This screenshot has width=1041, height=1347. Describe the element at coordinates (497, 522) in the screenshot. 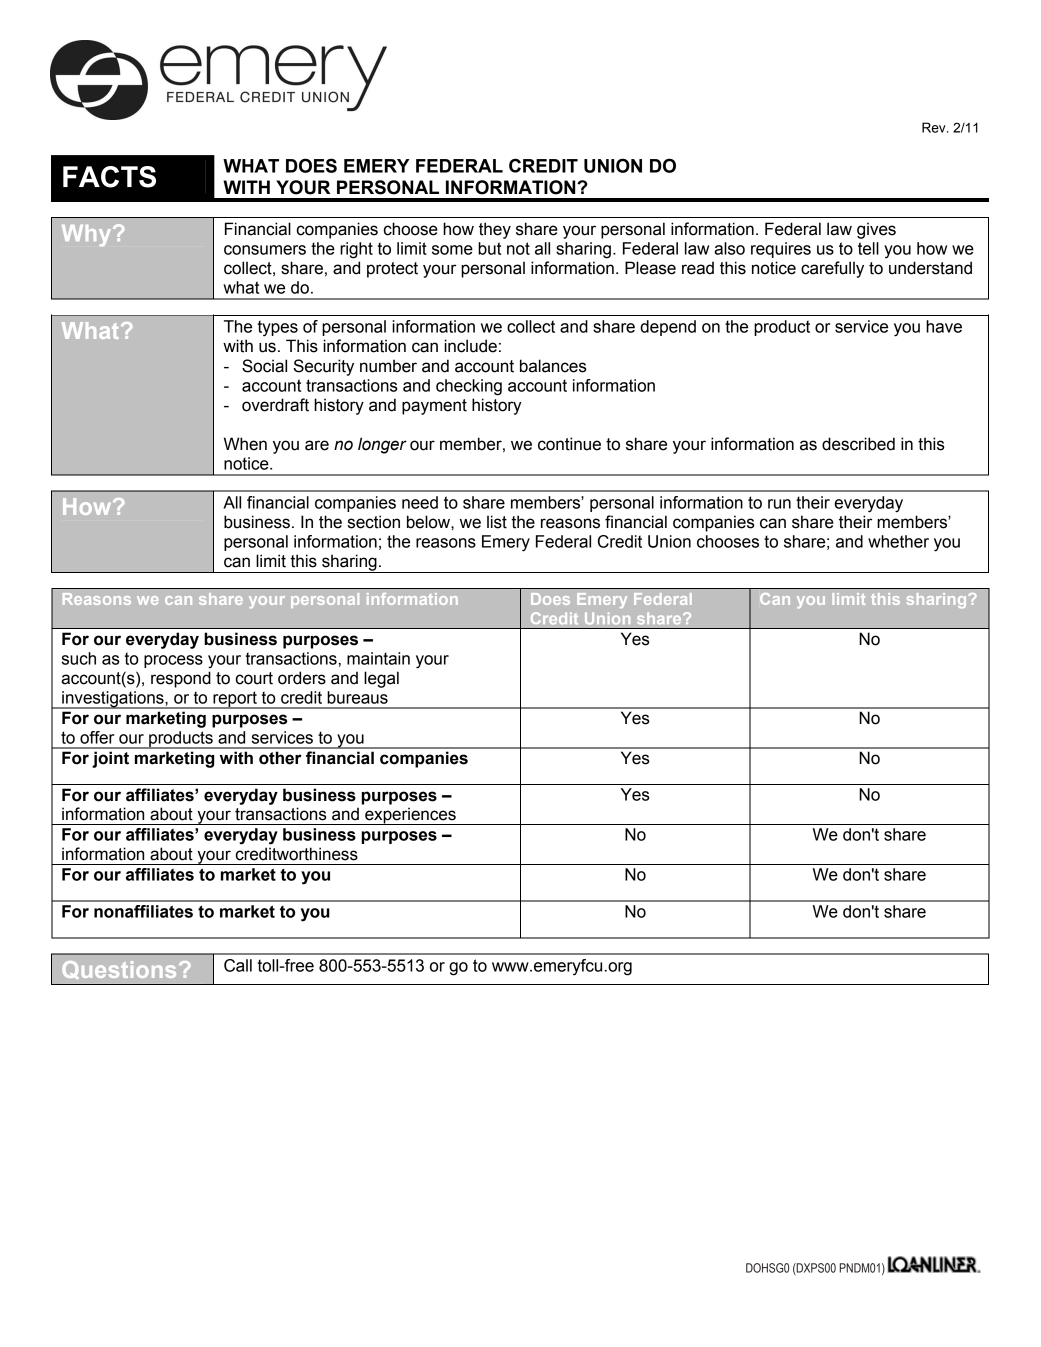

I see `list` at that location.
